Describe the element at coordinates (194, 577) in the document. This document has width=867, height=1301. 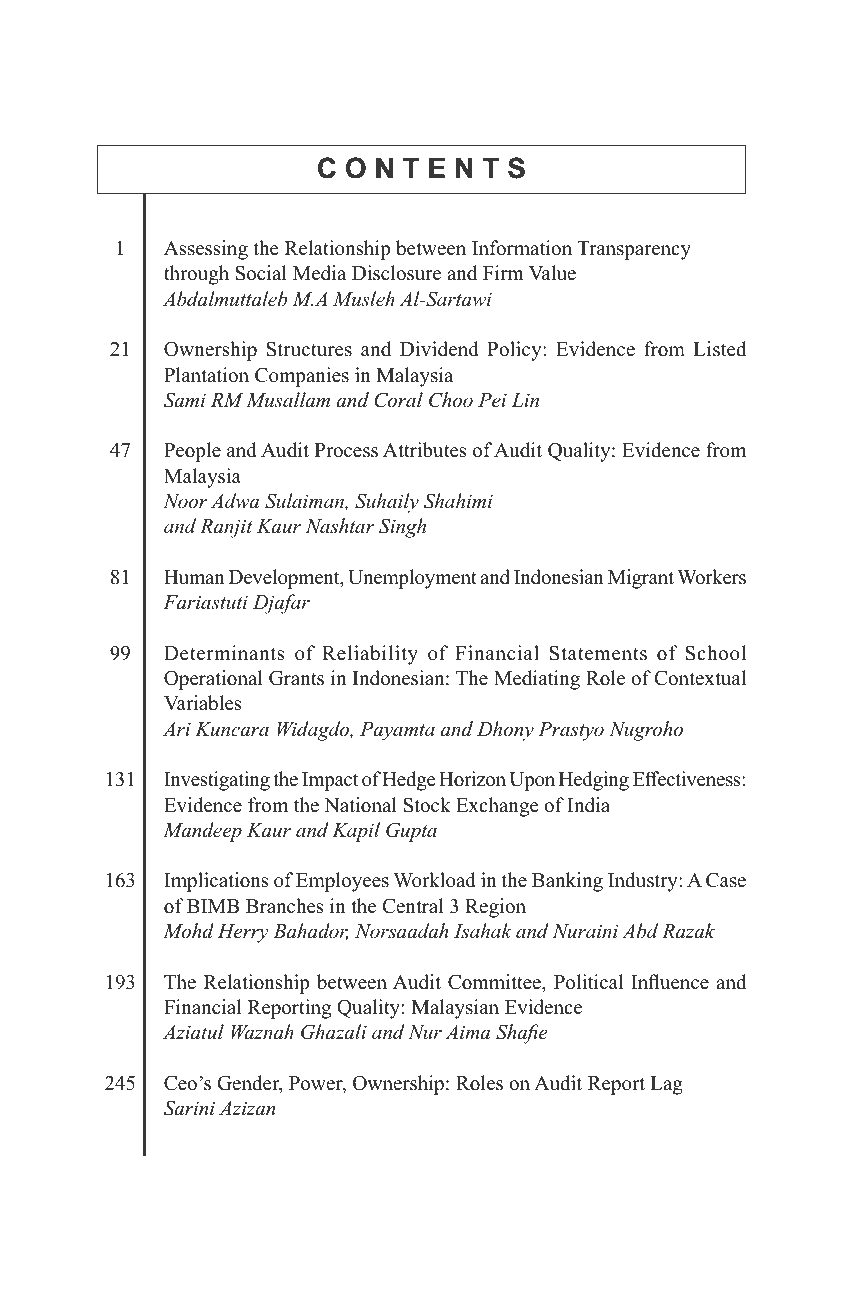
I see `Human` at that location.
